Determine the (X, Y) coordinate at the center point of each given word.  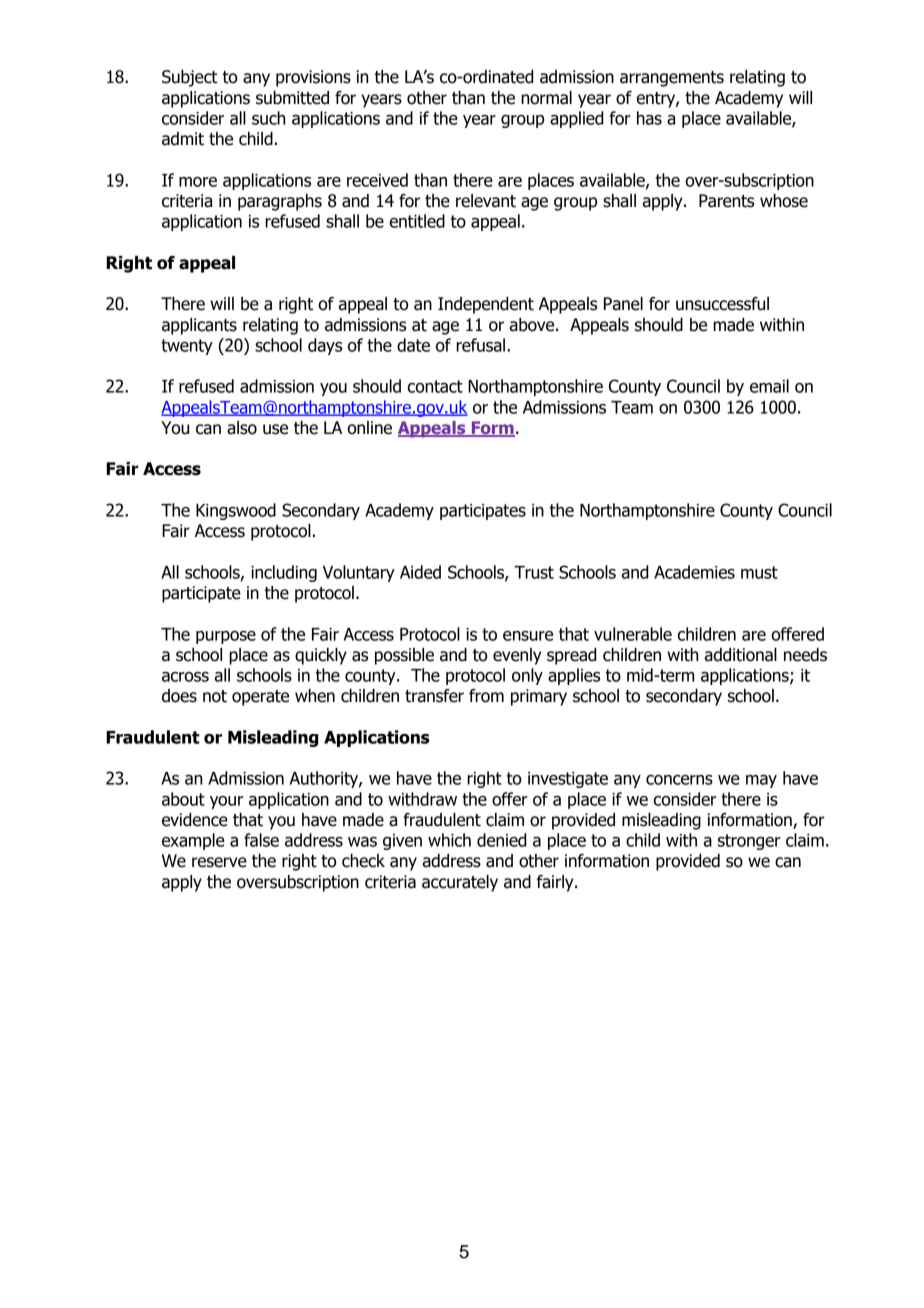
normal (546, 98)
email (769, 386)
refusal (482, 345)
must (759, 572)
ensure (528, 636)
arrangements (672, 79)
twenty (187, 347)
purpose (226, 637)
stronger (749, 842)
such (268, 118)
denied (501, 840)
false (261, 840)
